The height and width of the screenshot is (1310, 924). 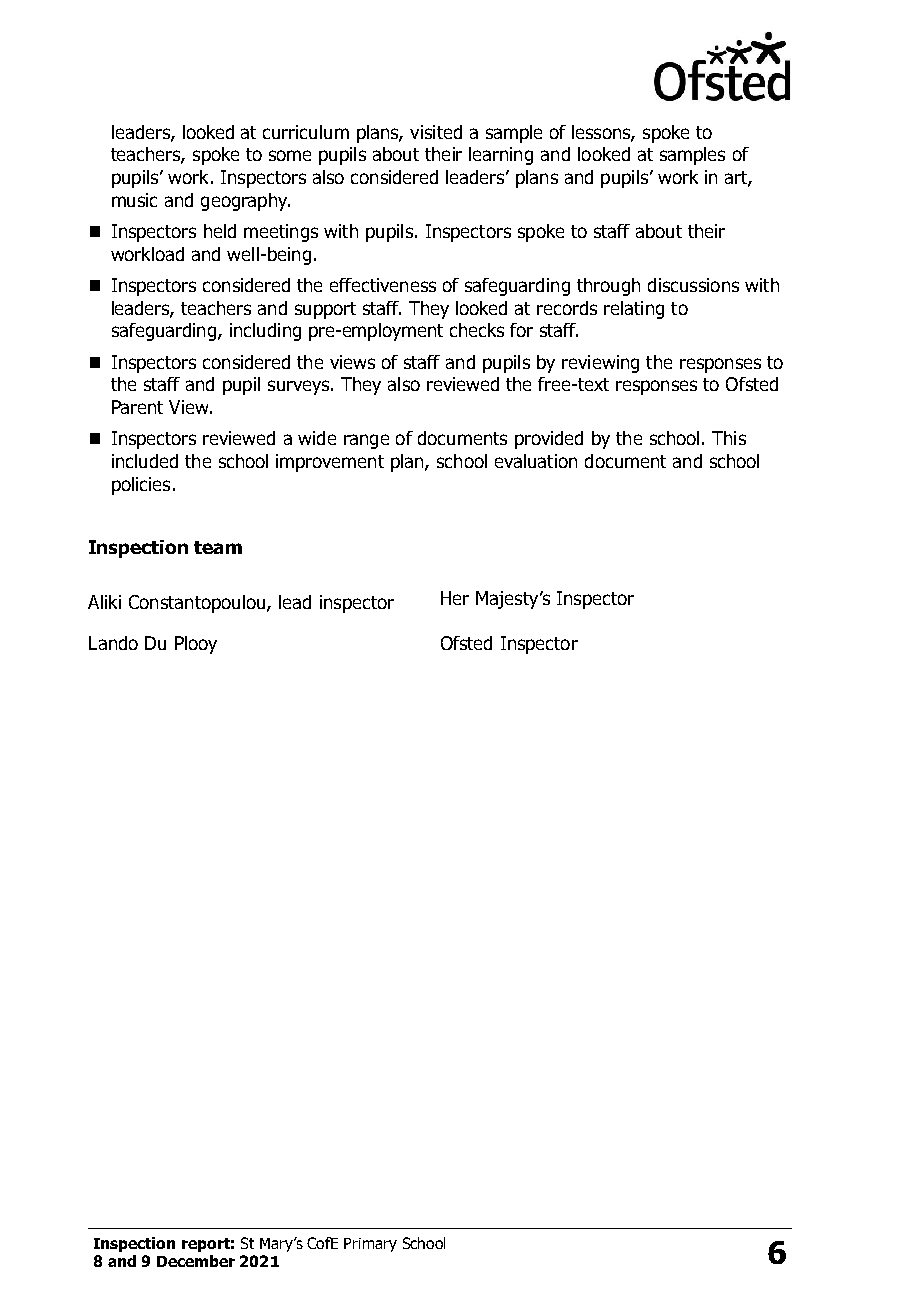 What do you see at coordinates (134, 200) in the screenshot?
I see `music` at bounding box center [134, 200].
